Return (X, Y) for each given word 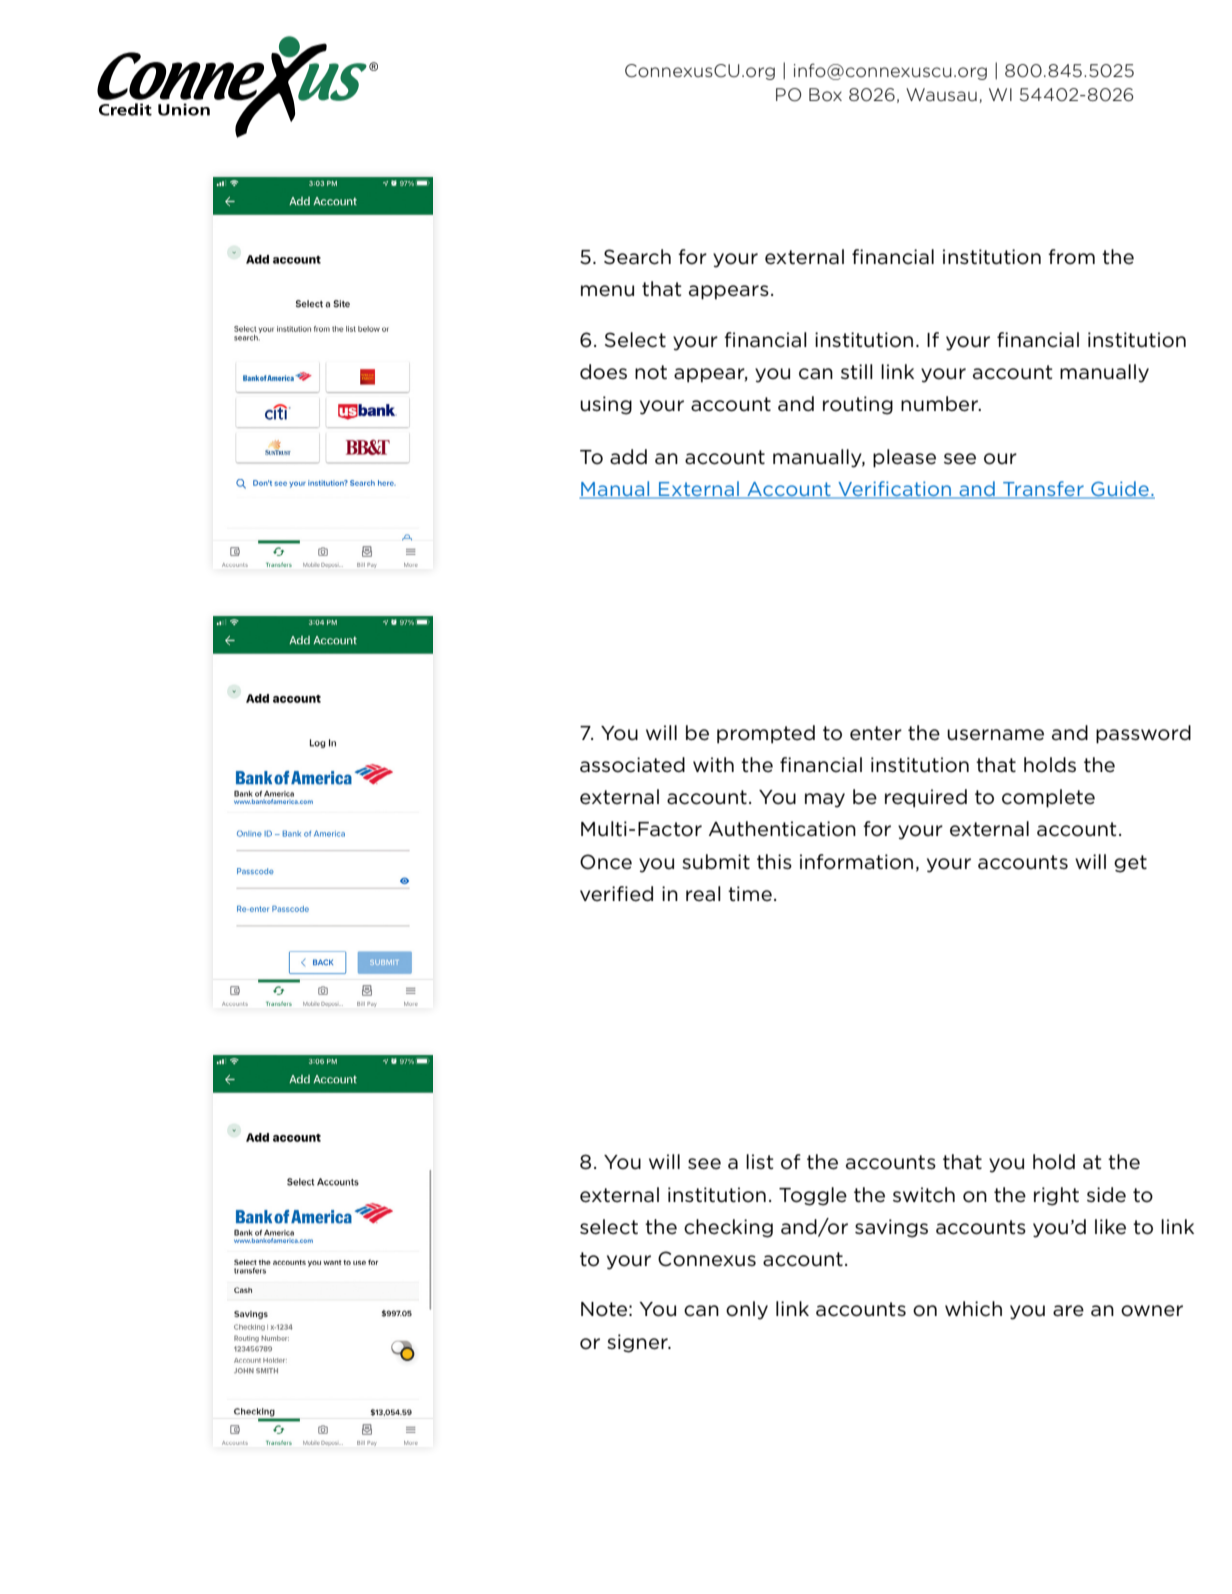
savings (891, 1228)
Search (637, 257)
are (1068, 1311)
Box (825, 95)
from (1071, 257)
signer (638, 1343)
